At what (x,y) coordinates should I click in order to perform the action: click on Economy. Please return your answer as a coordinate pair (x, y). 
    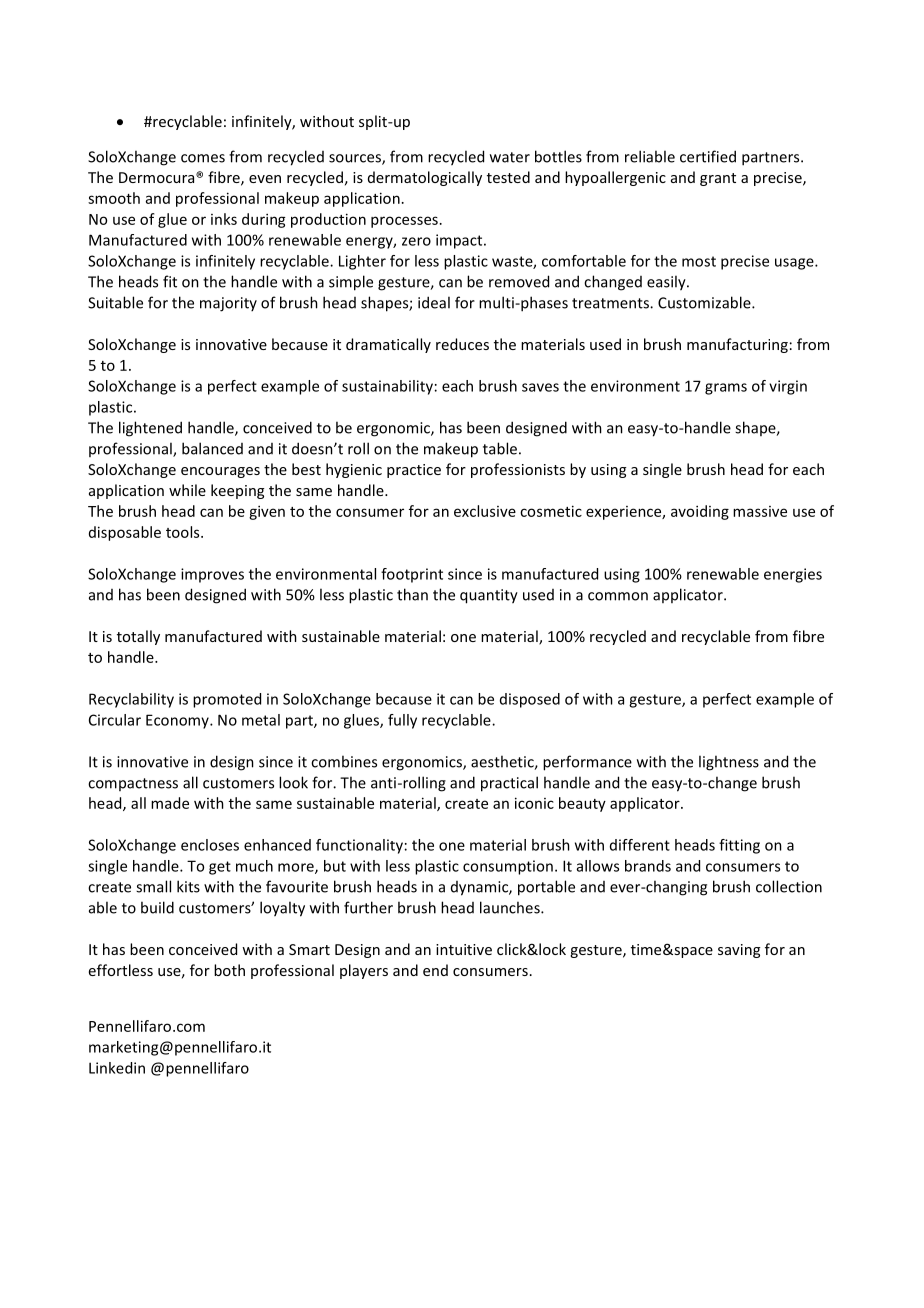
    Looking at the image, I should click on (178, 721).
